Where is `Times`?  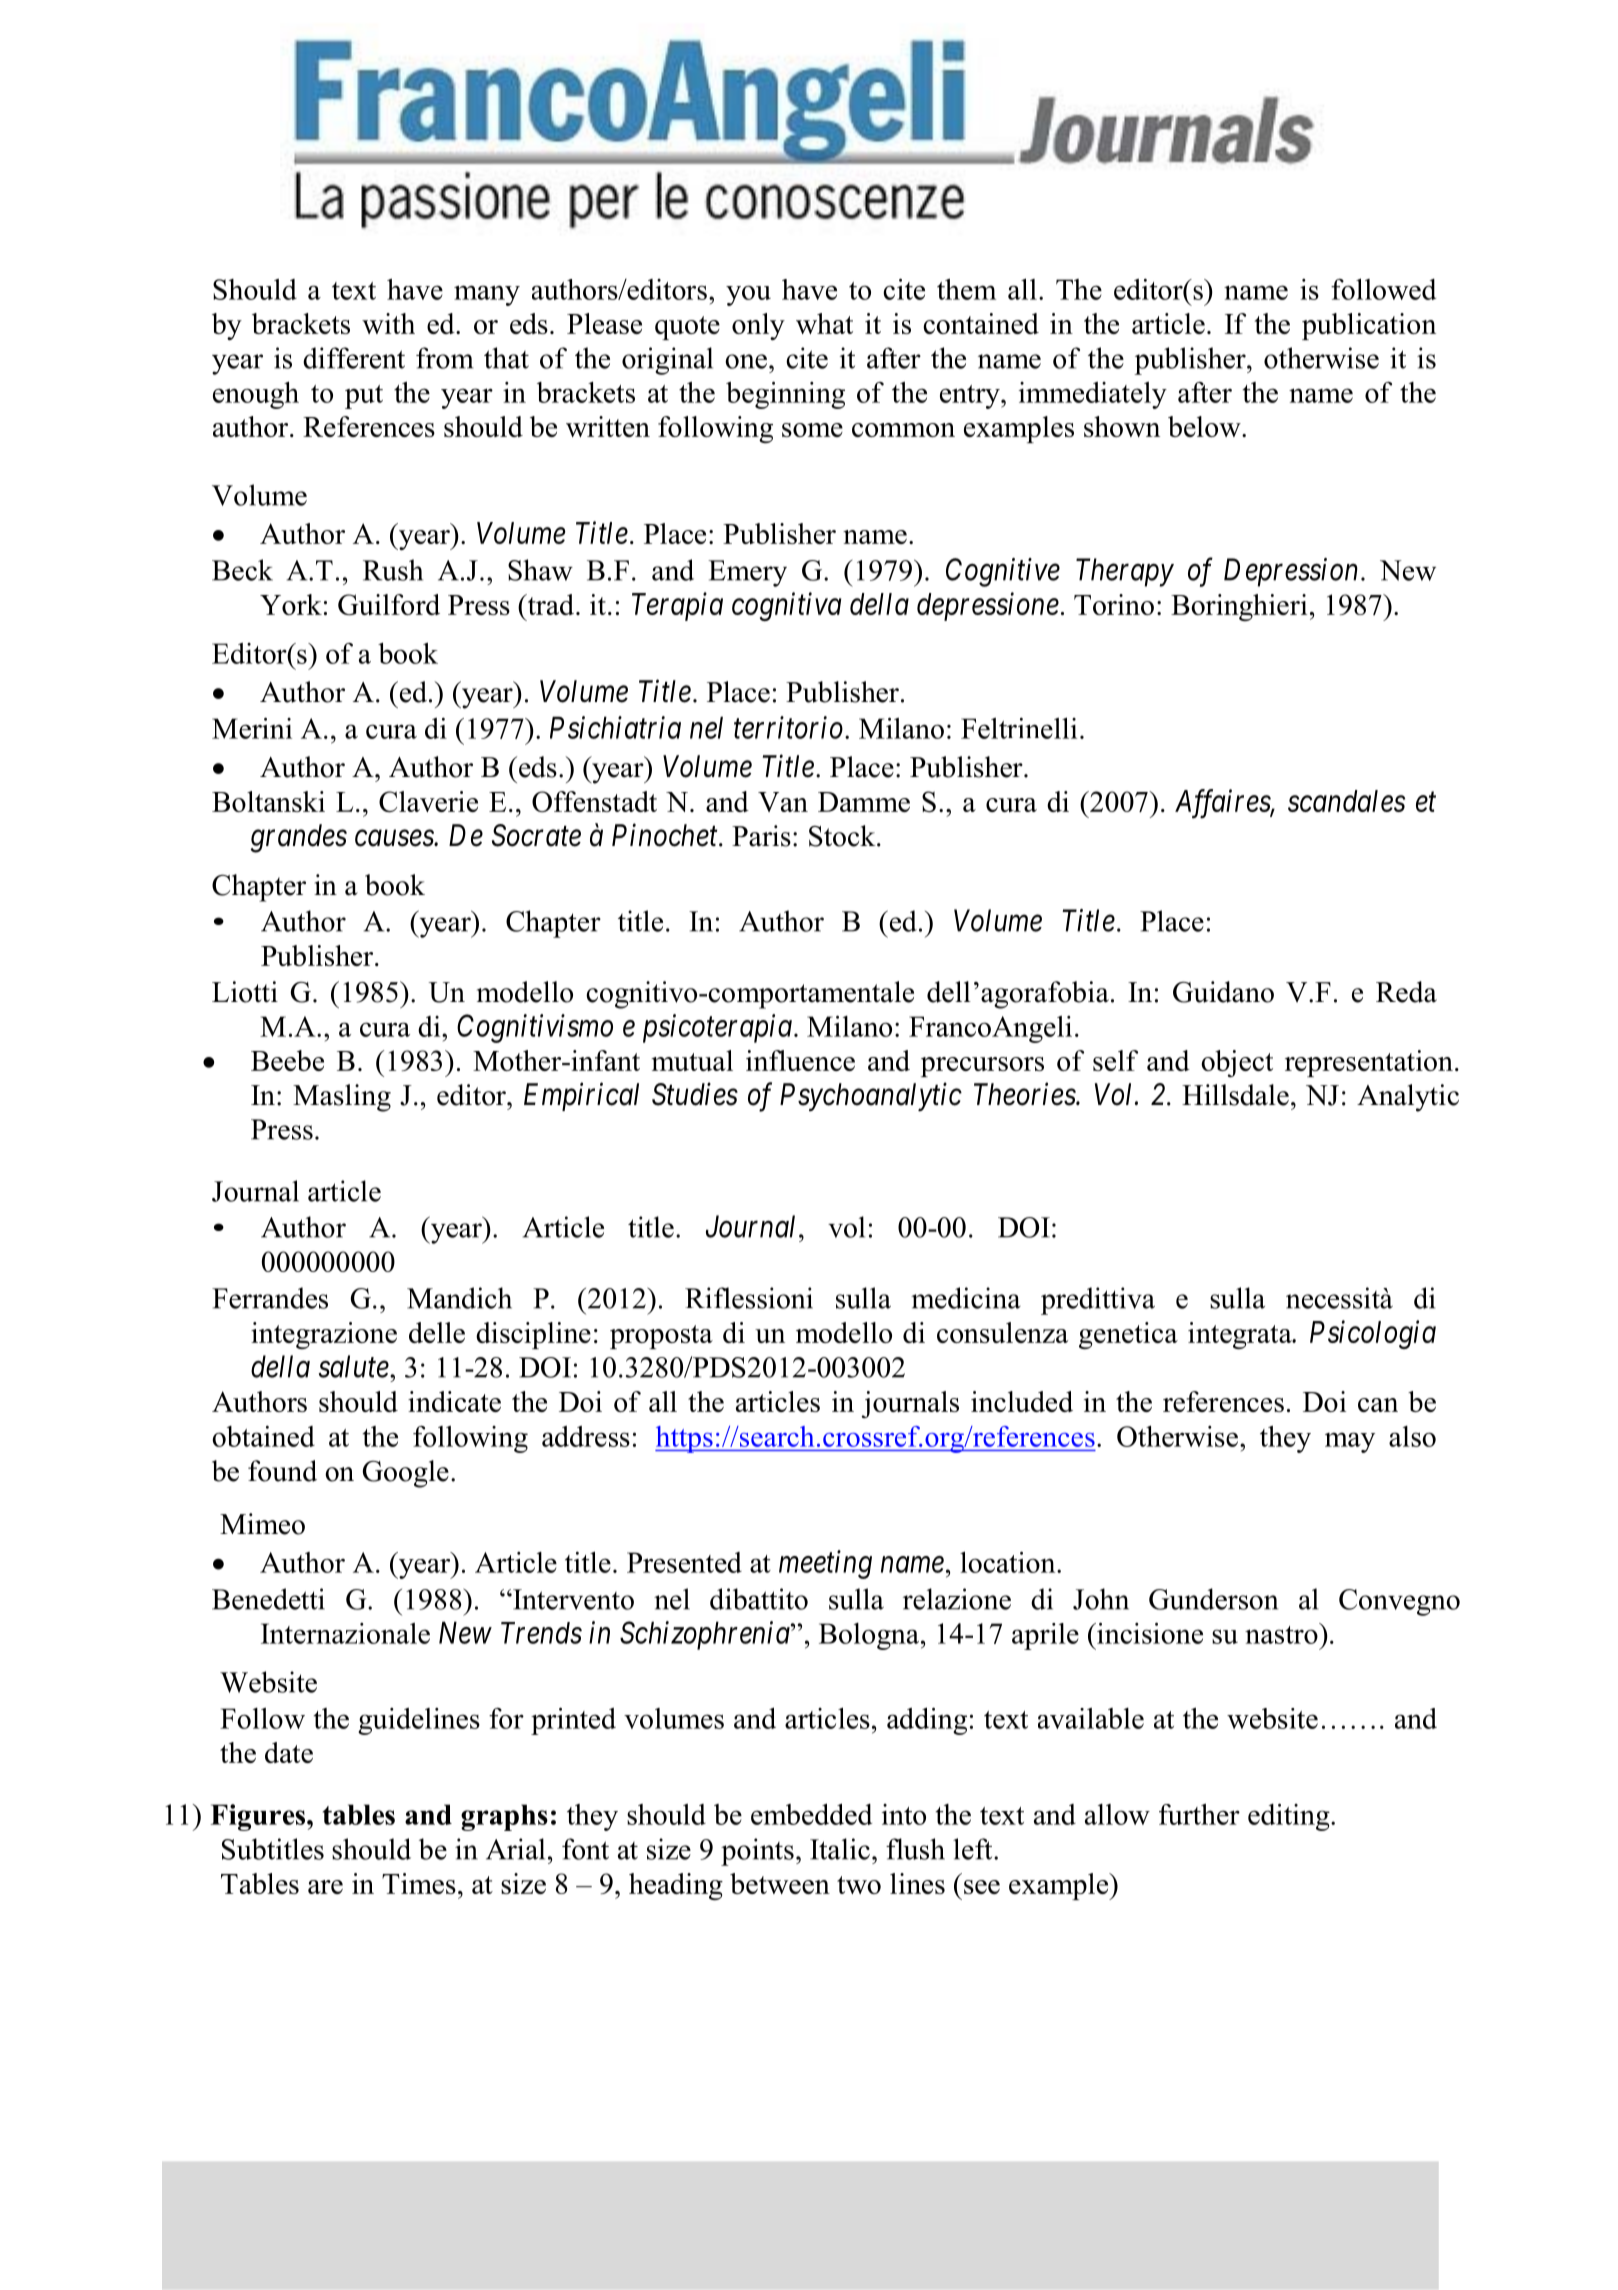 Times is located at coordinates (419, 1883).
